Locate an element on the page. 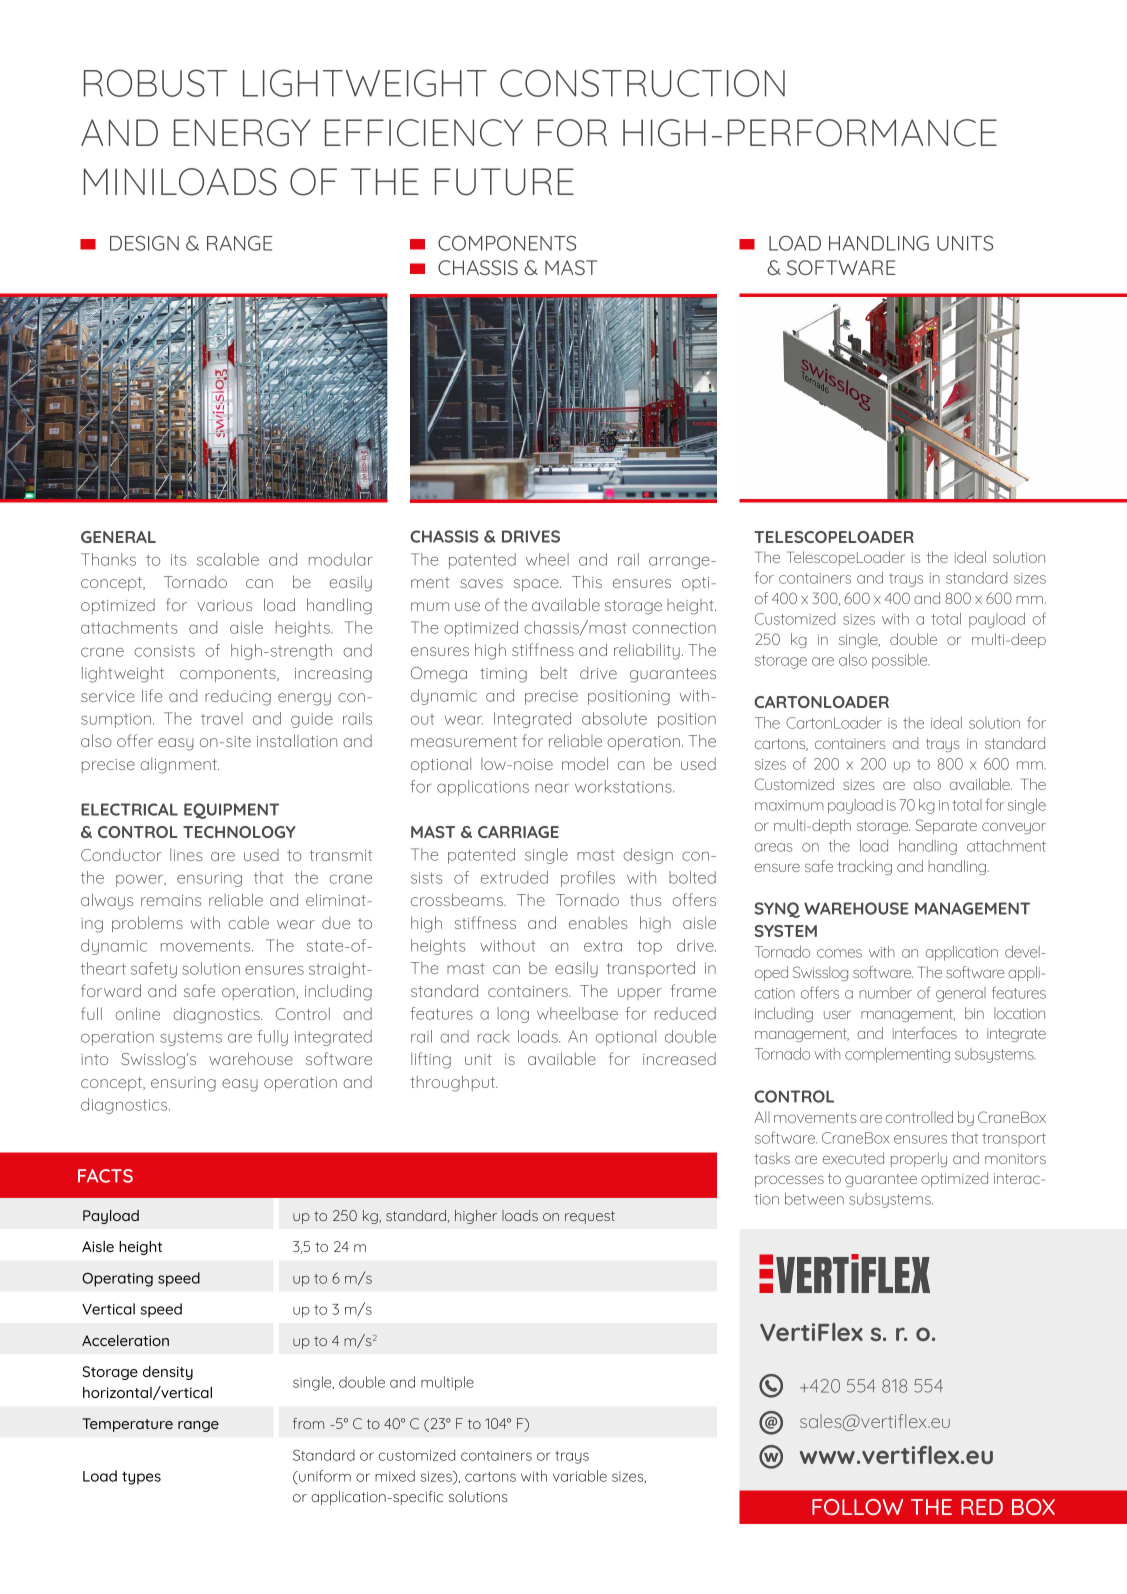 Image resolution: width=1127 pixels, height=1594 pixels. FUTURE is located at coordinates (504, 182).
